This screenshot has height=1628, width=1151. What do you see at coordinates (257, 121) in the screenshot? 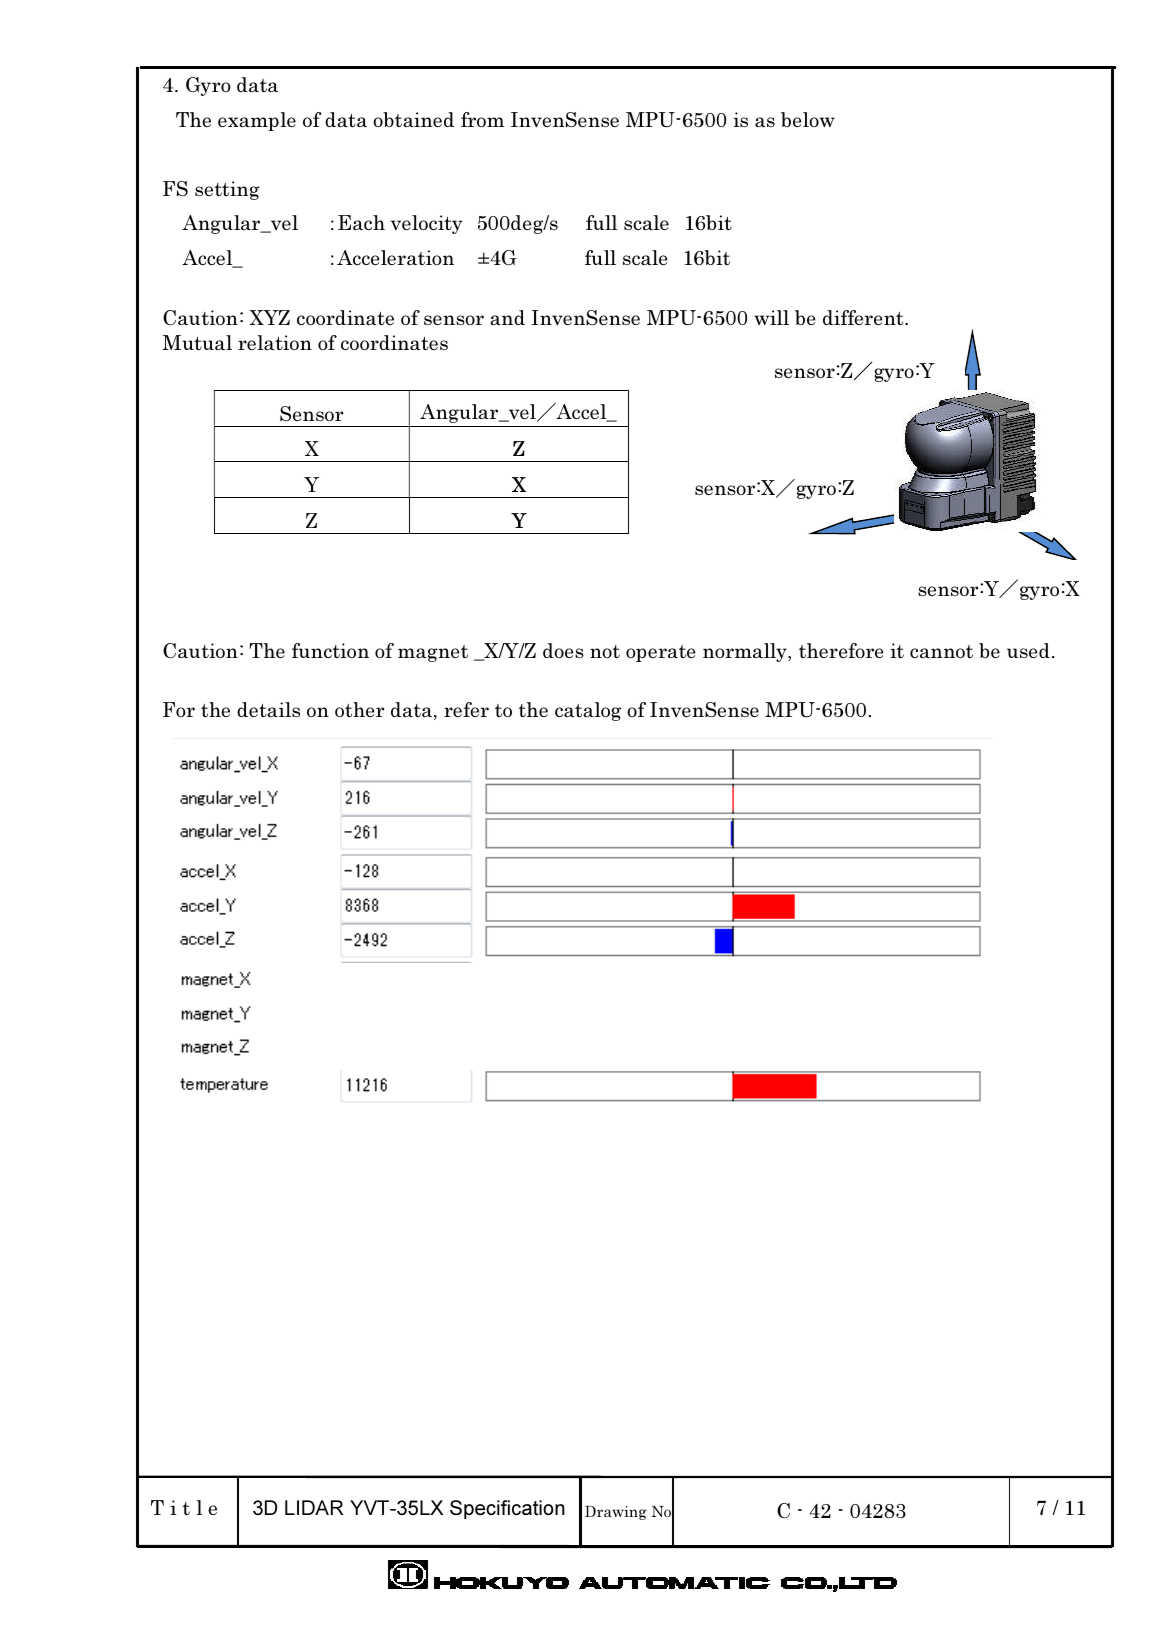
I see `example` at bounding box center [257, 121].
